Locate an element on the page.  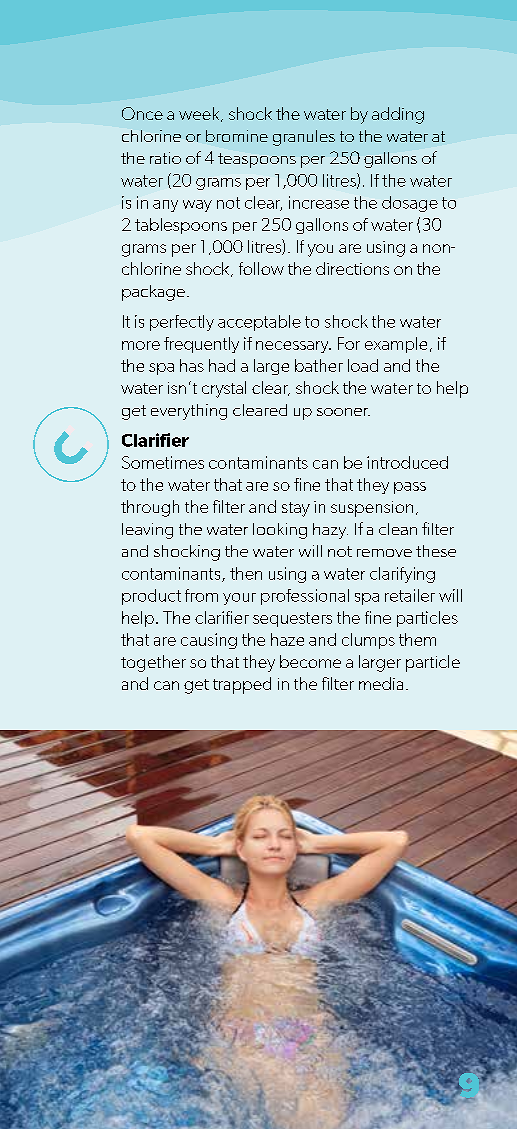
example is located at coordinates (396, 345).
